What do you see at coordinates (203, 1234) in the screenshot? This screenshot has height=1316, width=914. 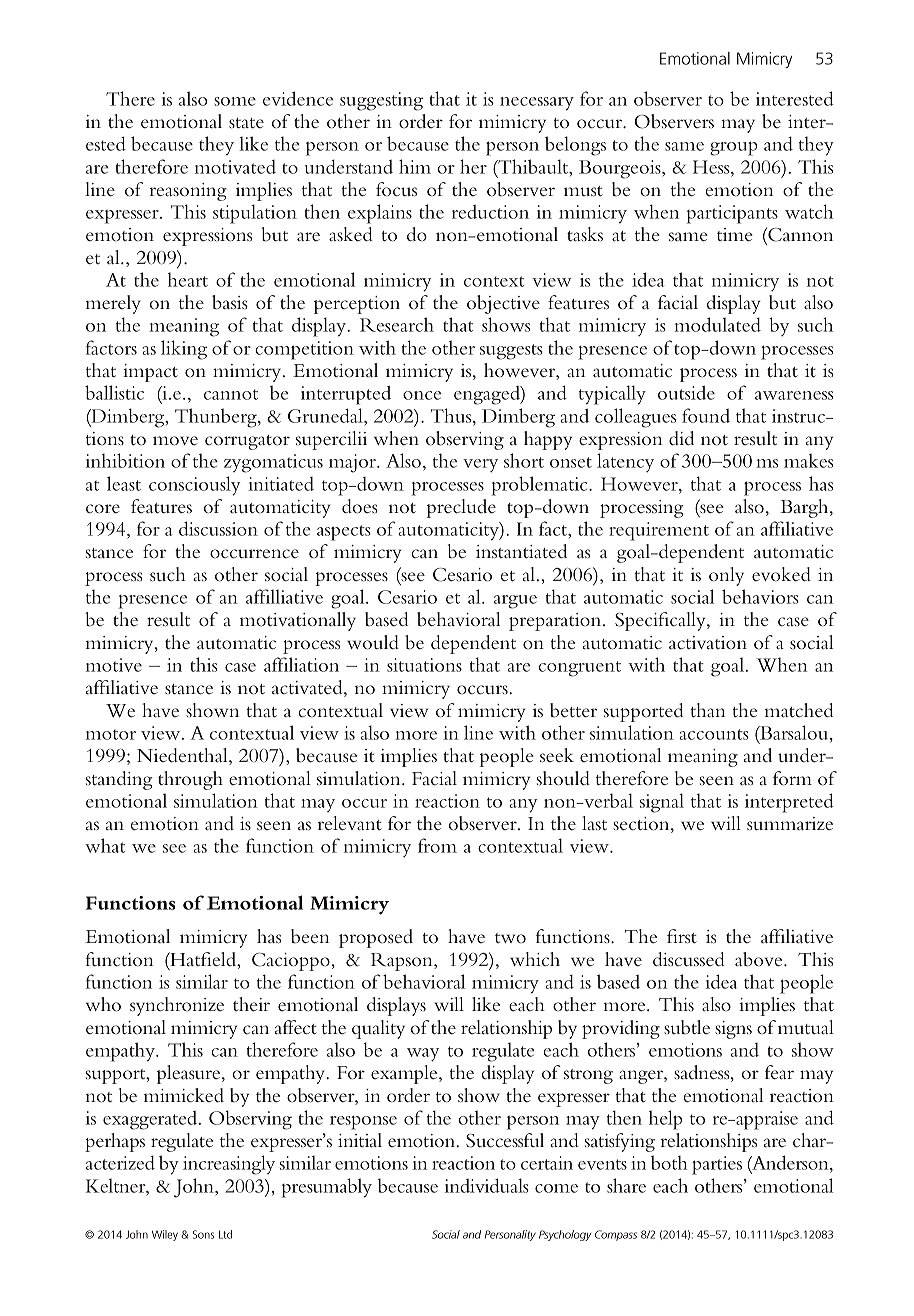 I see `Sons` at bounding box center [203, 1234].
